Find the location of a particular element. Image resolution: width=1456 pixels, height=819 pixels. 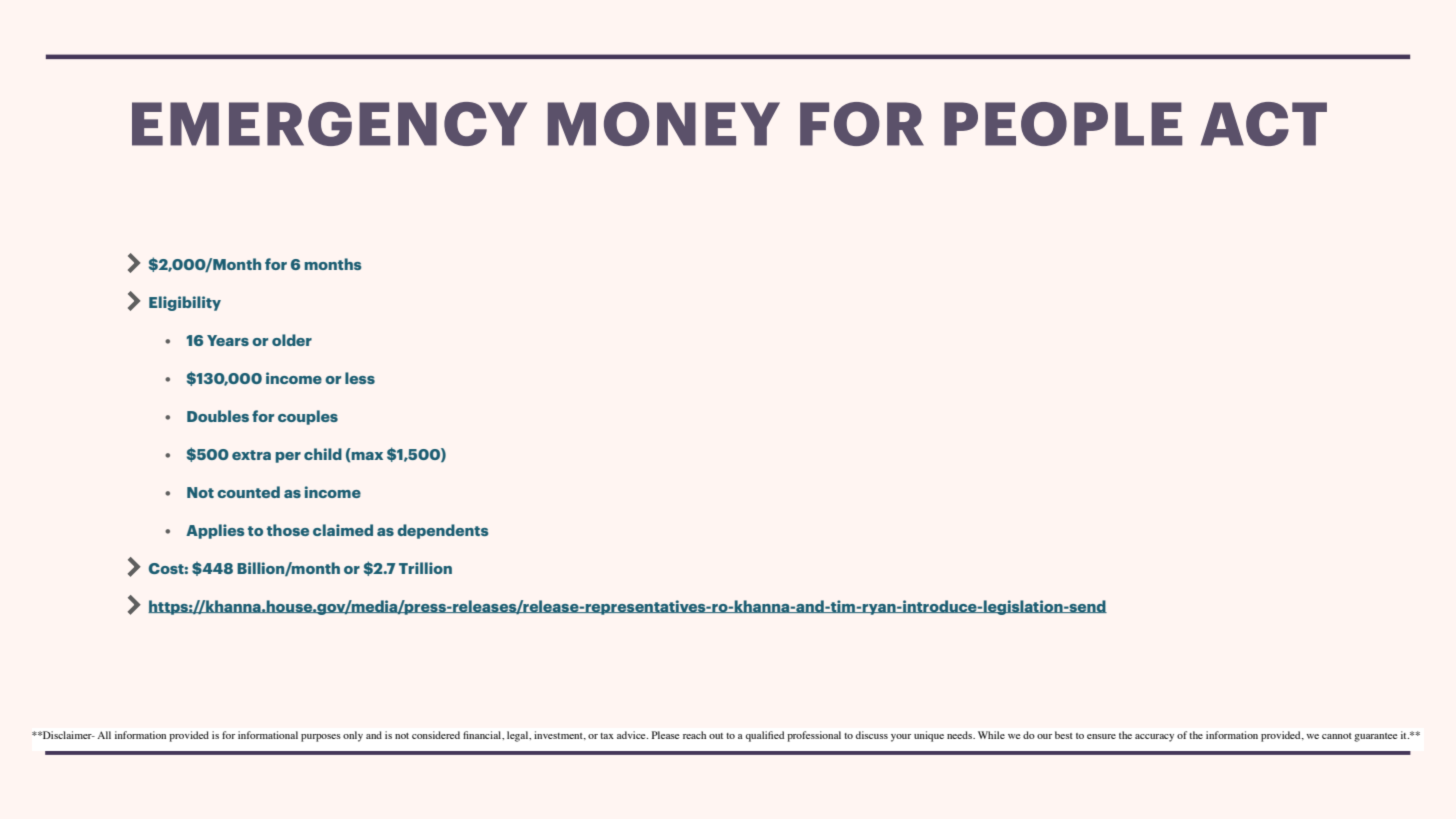

qualified is located at coordinates (765, 736).
